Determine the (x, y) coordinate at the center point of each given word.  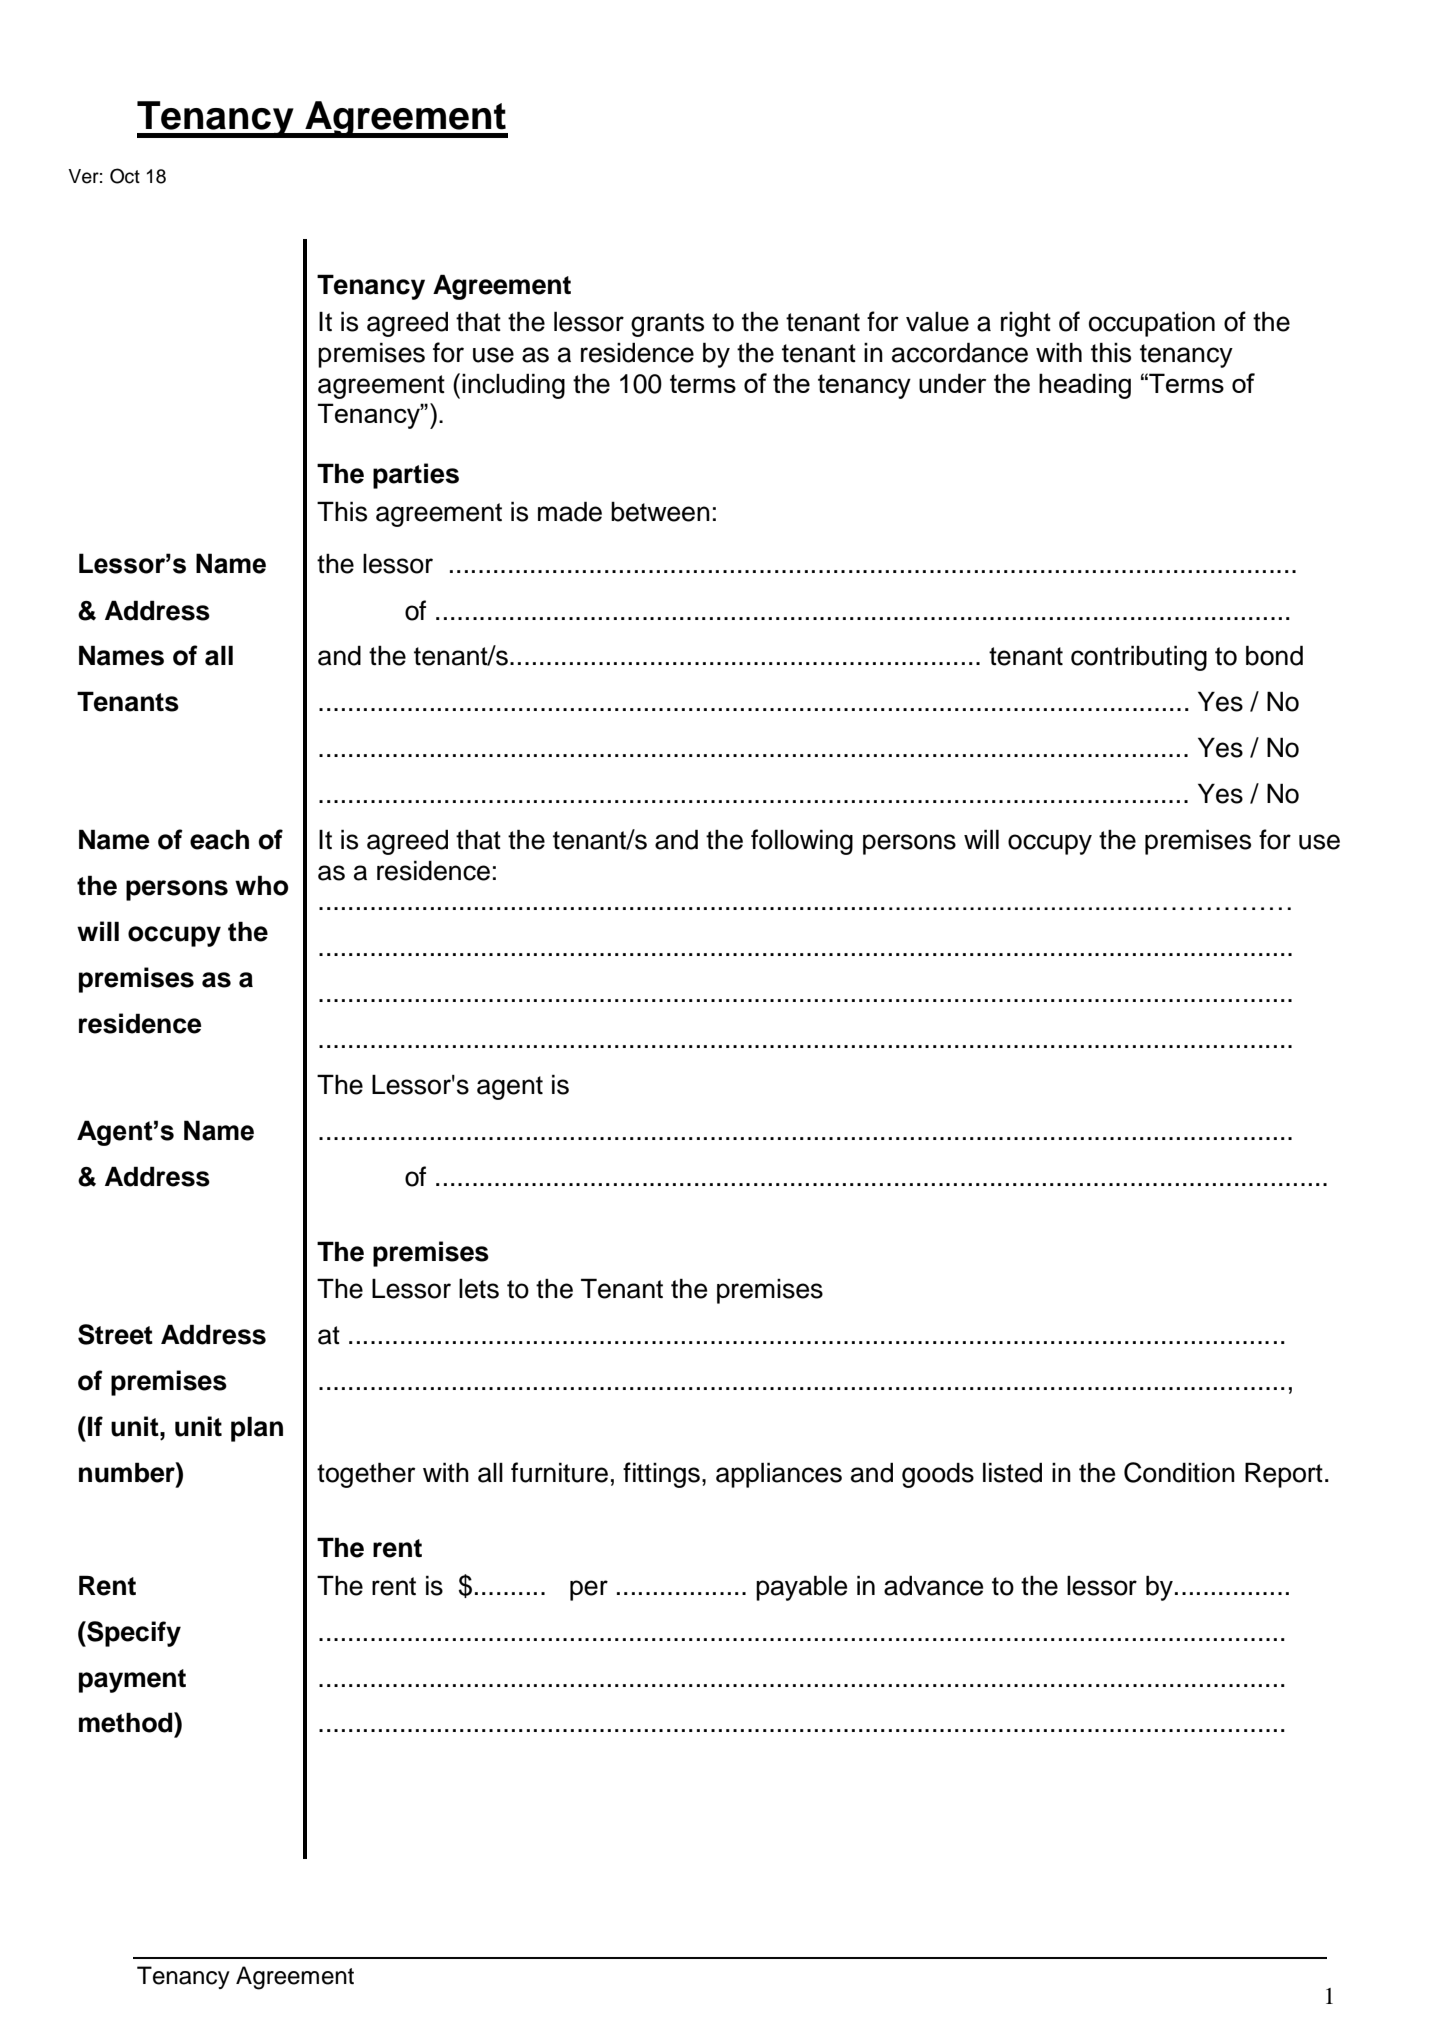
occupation (1152, 324)
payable (801, 1588)
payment (132, 1681)
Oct (125, 176)
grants (667, 325)
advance (933, 1585)
